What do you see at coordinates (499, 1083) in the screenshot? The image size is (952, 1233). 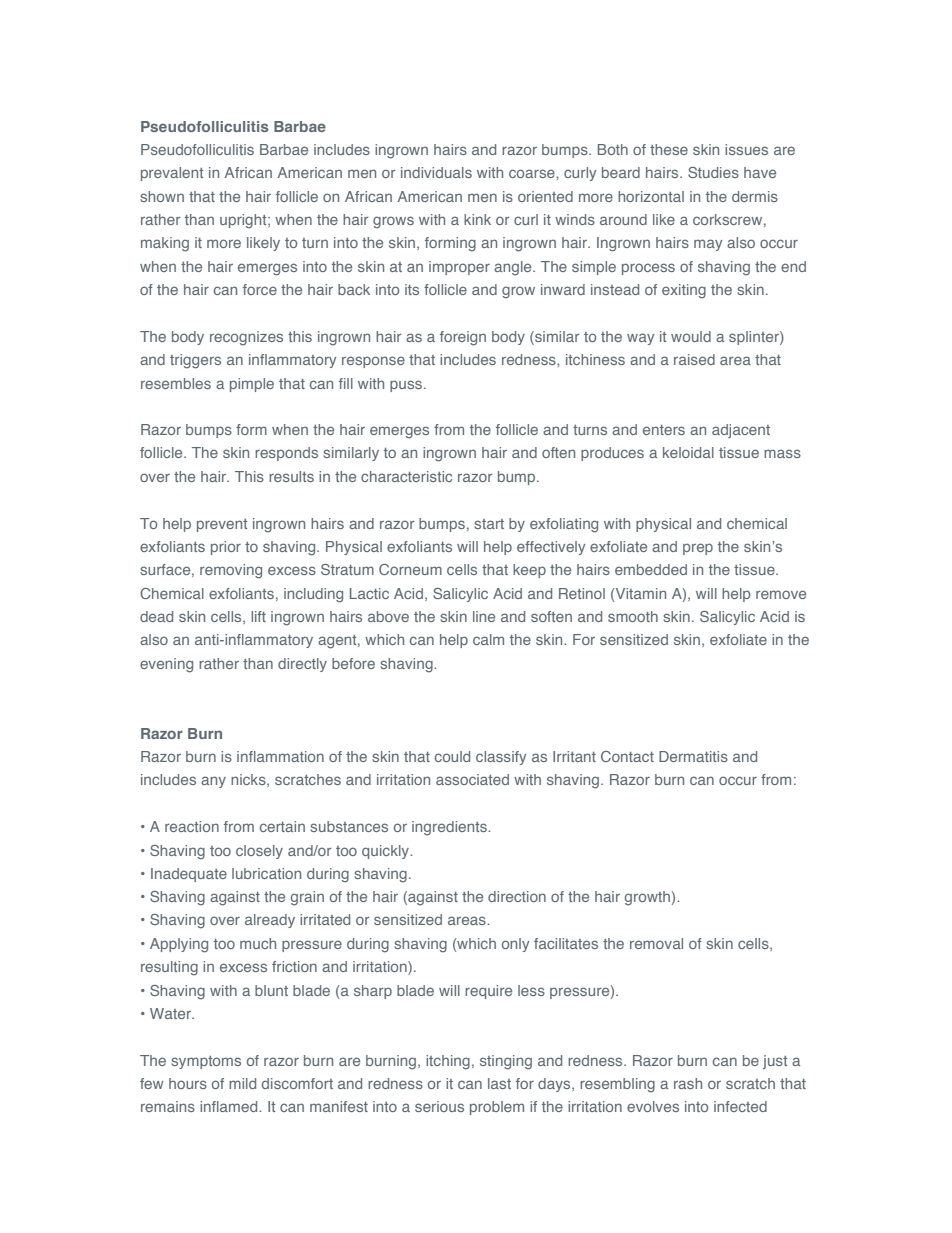 I see `last` at bounding box center [499, 1083].
